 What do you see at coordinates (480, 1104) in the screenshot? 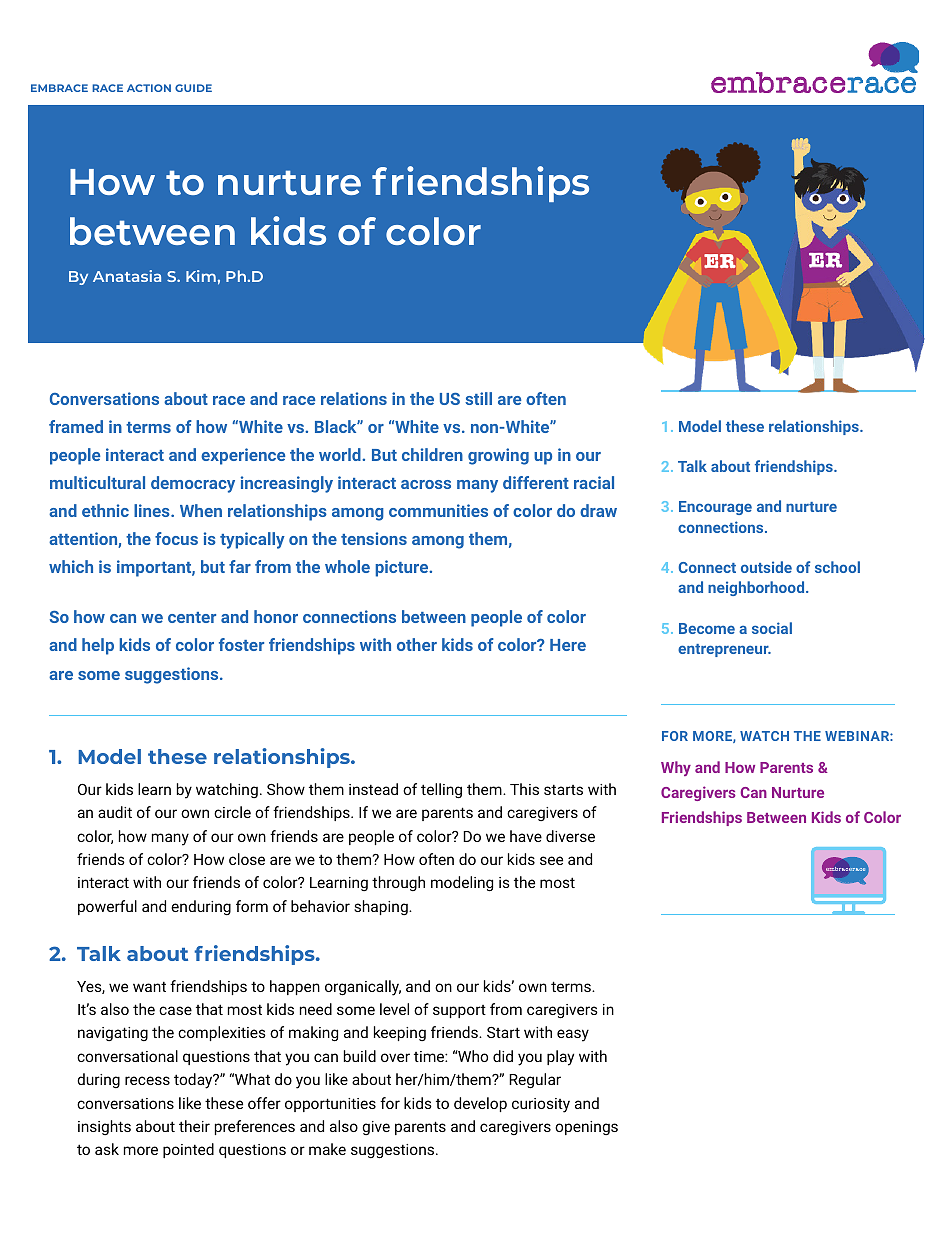
I see `develop` at bounding box center [480, 1104].
